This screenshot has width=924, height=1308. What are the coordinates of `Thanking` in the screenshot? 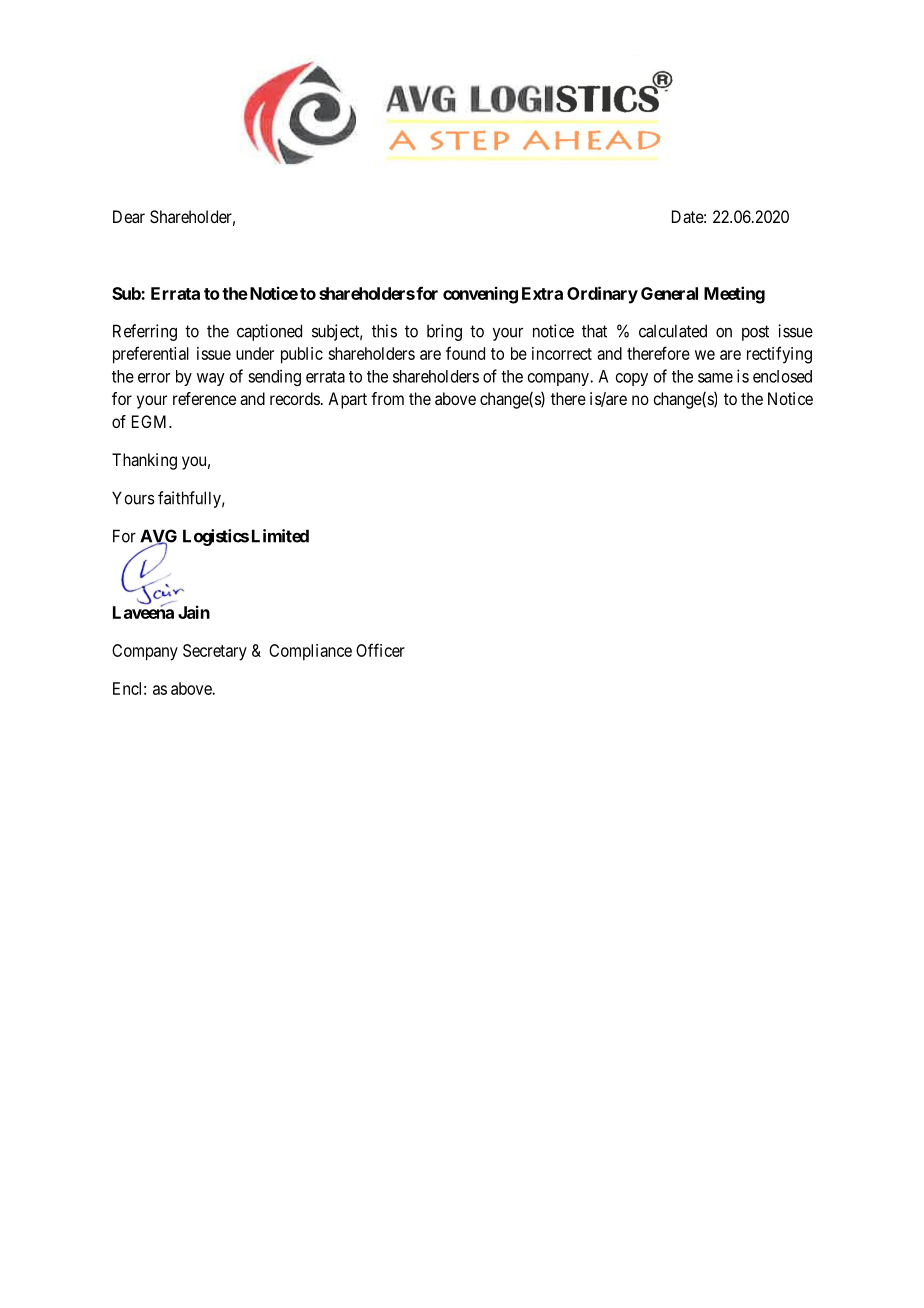 It's located at (144, 461).
